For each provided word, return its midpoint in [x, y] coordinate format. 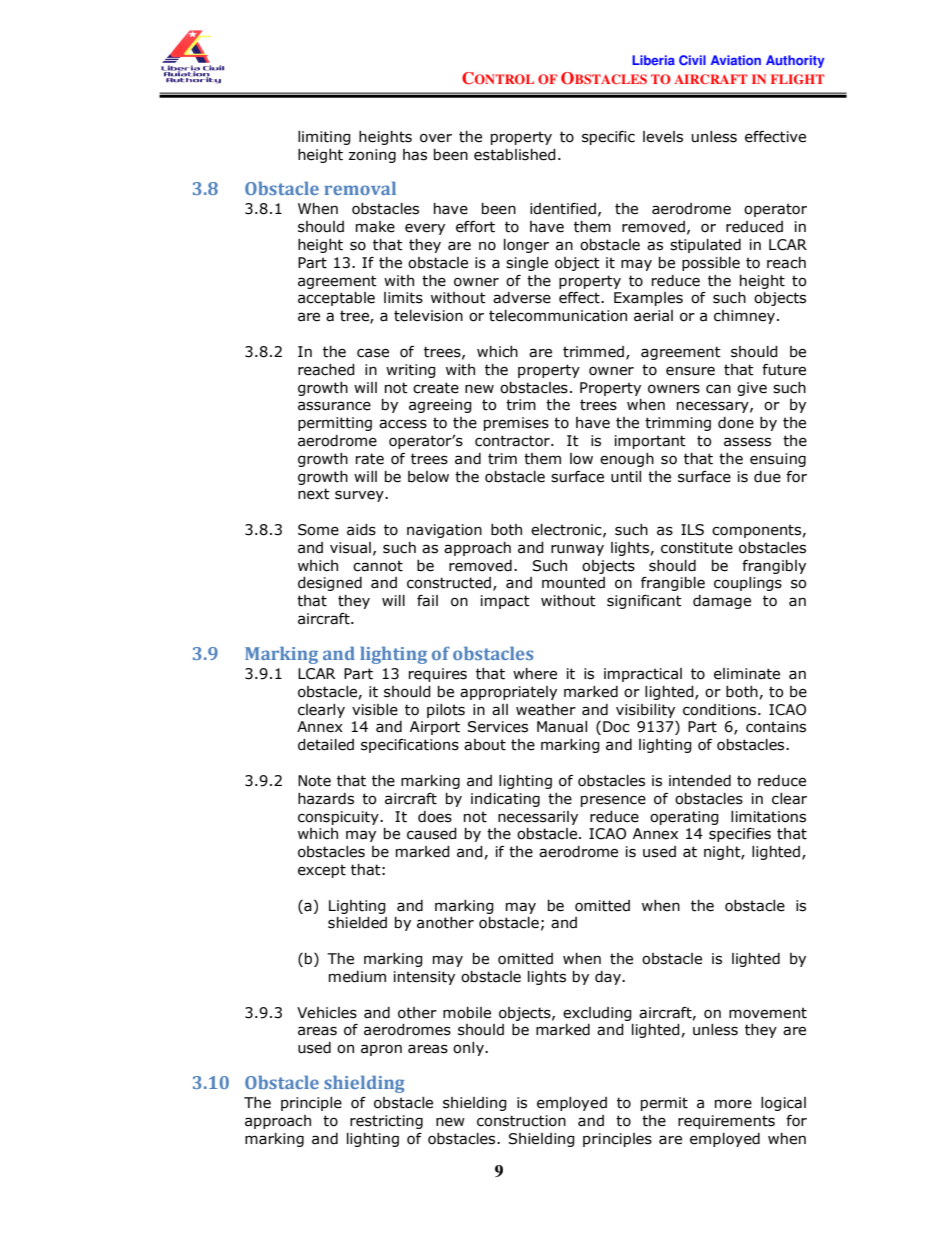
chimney [746, 317]
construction [521, 1121]
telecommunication [558, 316]
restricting [386, 1122]
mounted [573, 583]
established [515, 155]
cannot [378, 566]
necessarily [538, 818]
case [373, 353]
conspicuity [339, 818]
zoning [372, 156]
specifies [740, 835]
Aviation [736, 60]
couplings [748, 584]
